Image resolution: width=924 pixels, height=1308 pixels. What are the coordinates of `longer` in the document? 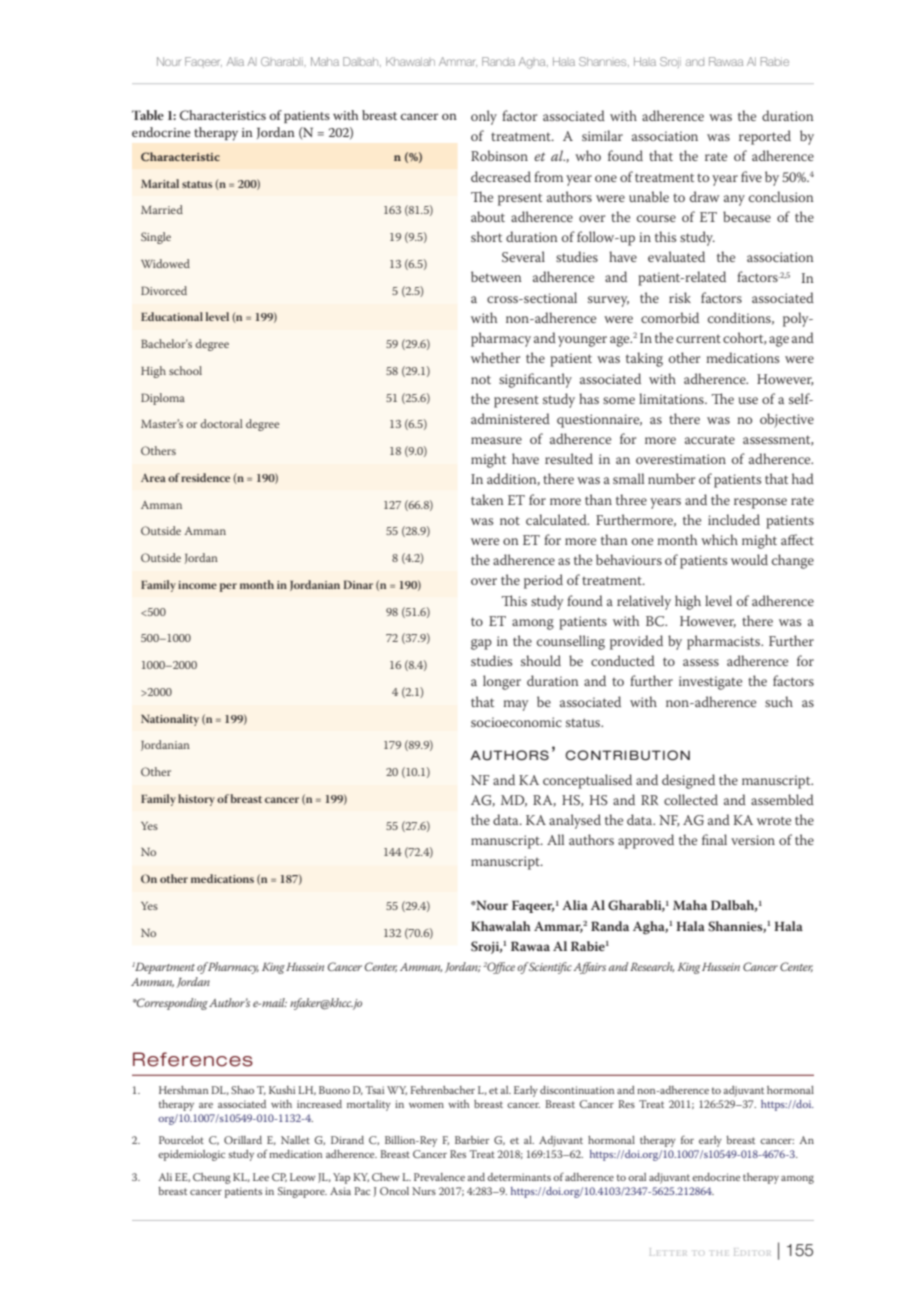 It's located at (502, 682).
